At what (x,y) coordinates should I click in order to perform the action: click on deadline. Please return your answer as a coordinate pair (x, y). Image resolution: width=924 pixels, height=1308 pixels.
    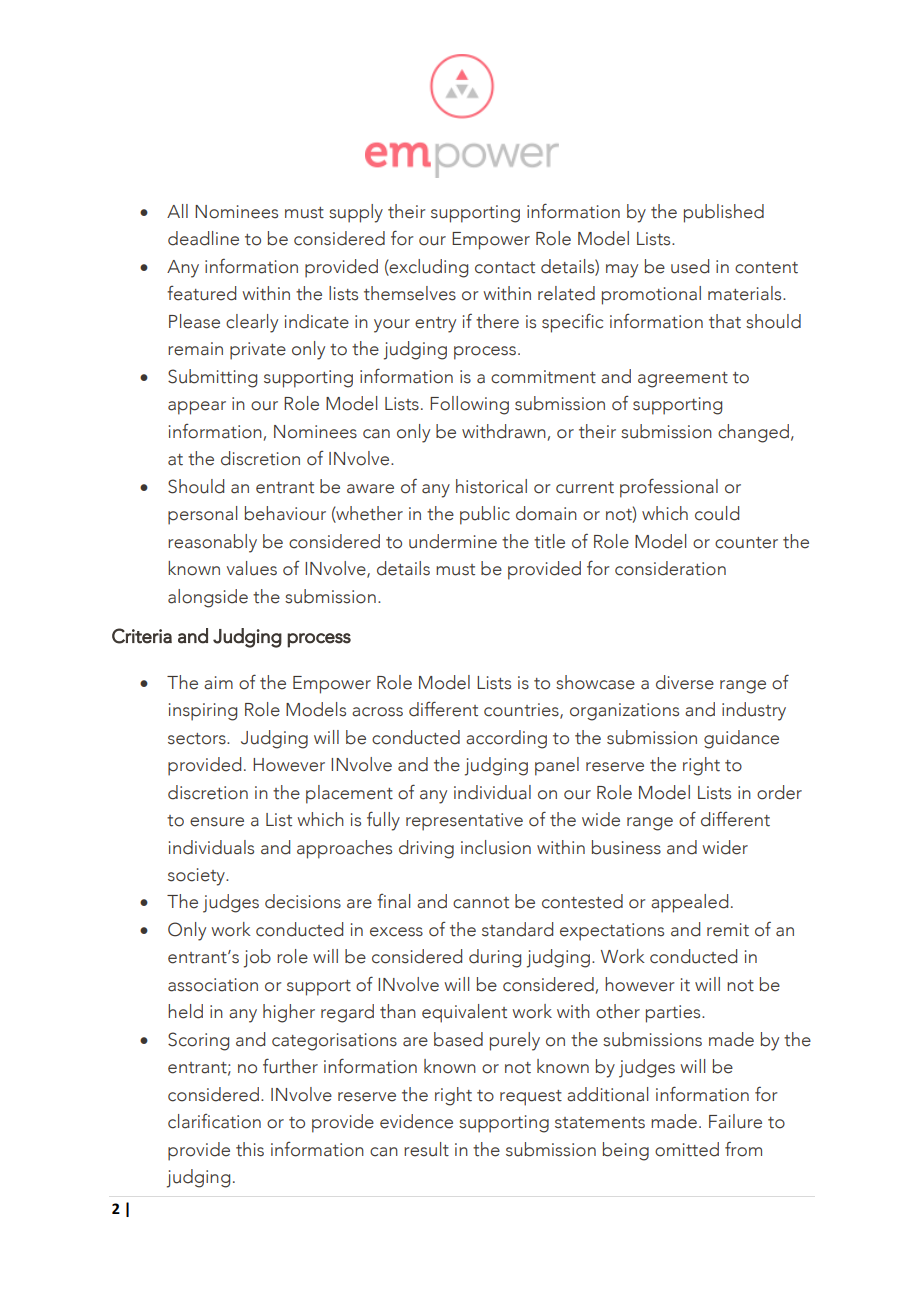
    Looking at the image, I should click on (203, 238).
